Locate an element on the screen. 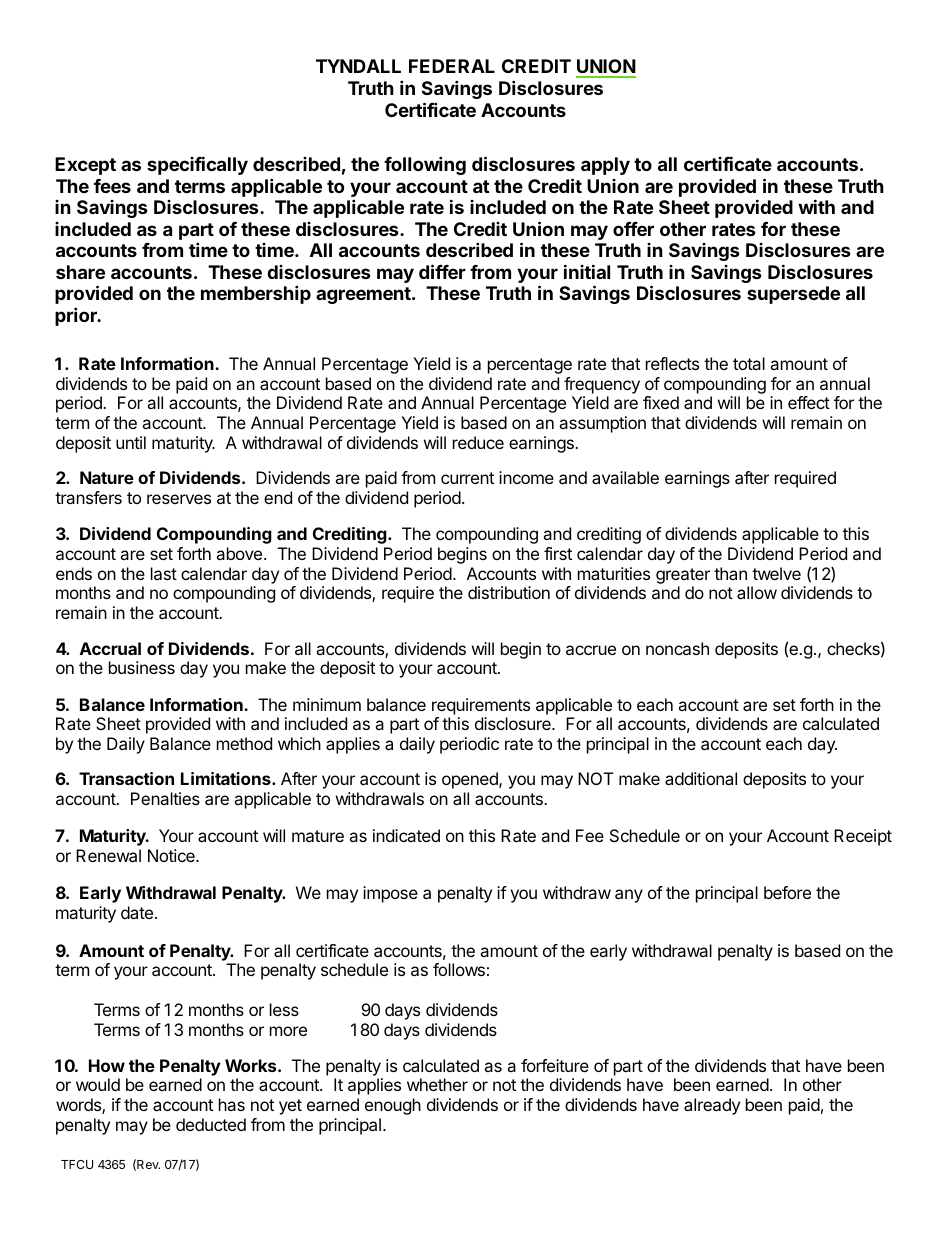  until is located at coordinates (131, 442).
